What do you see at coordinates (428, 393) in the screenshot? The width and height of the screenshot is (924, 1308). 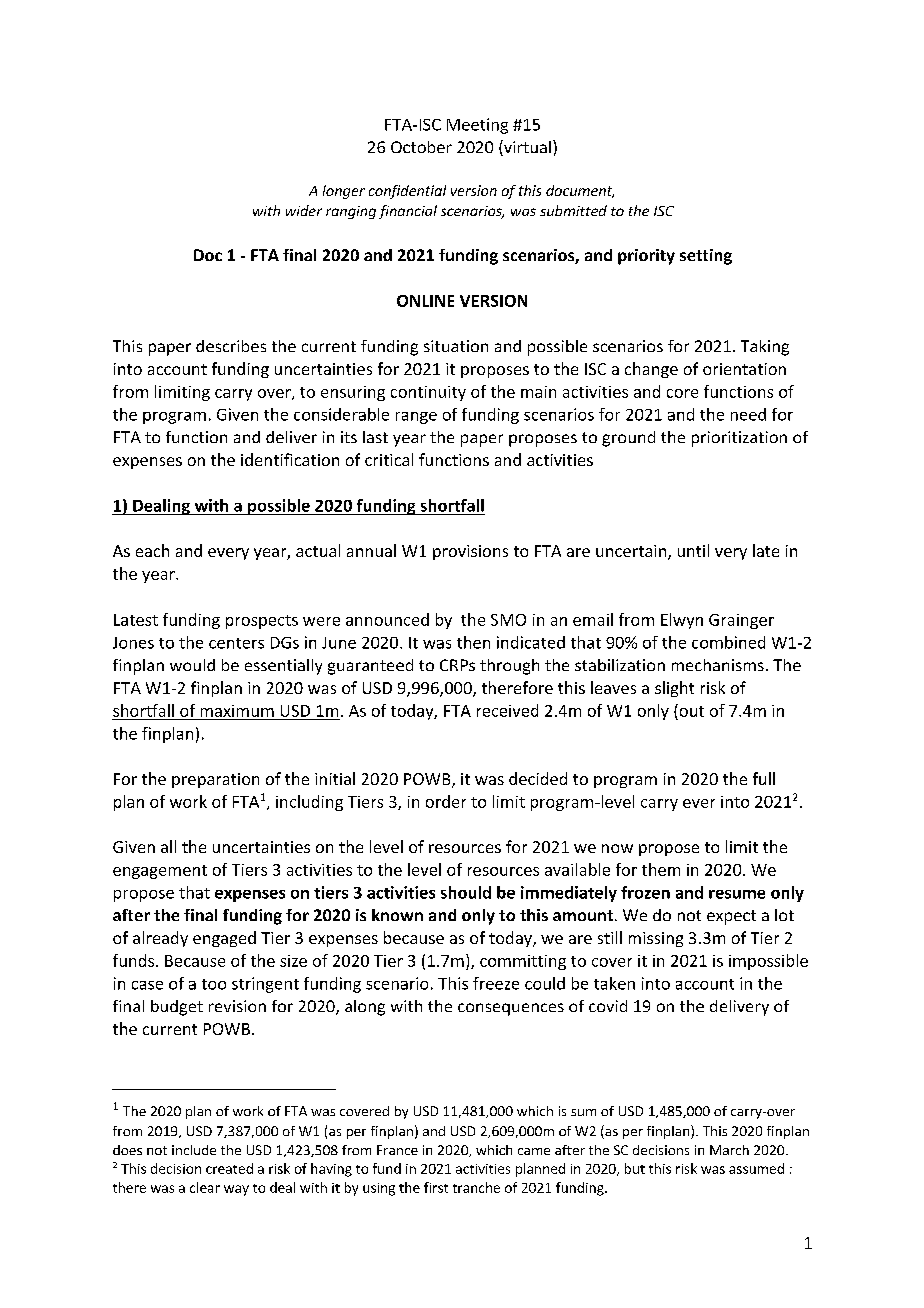 I see `continuity` at bounding box center [428, 393].
